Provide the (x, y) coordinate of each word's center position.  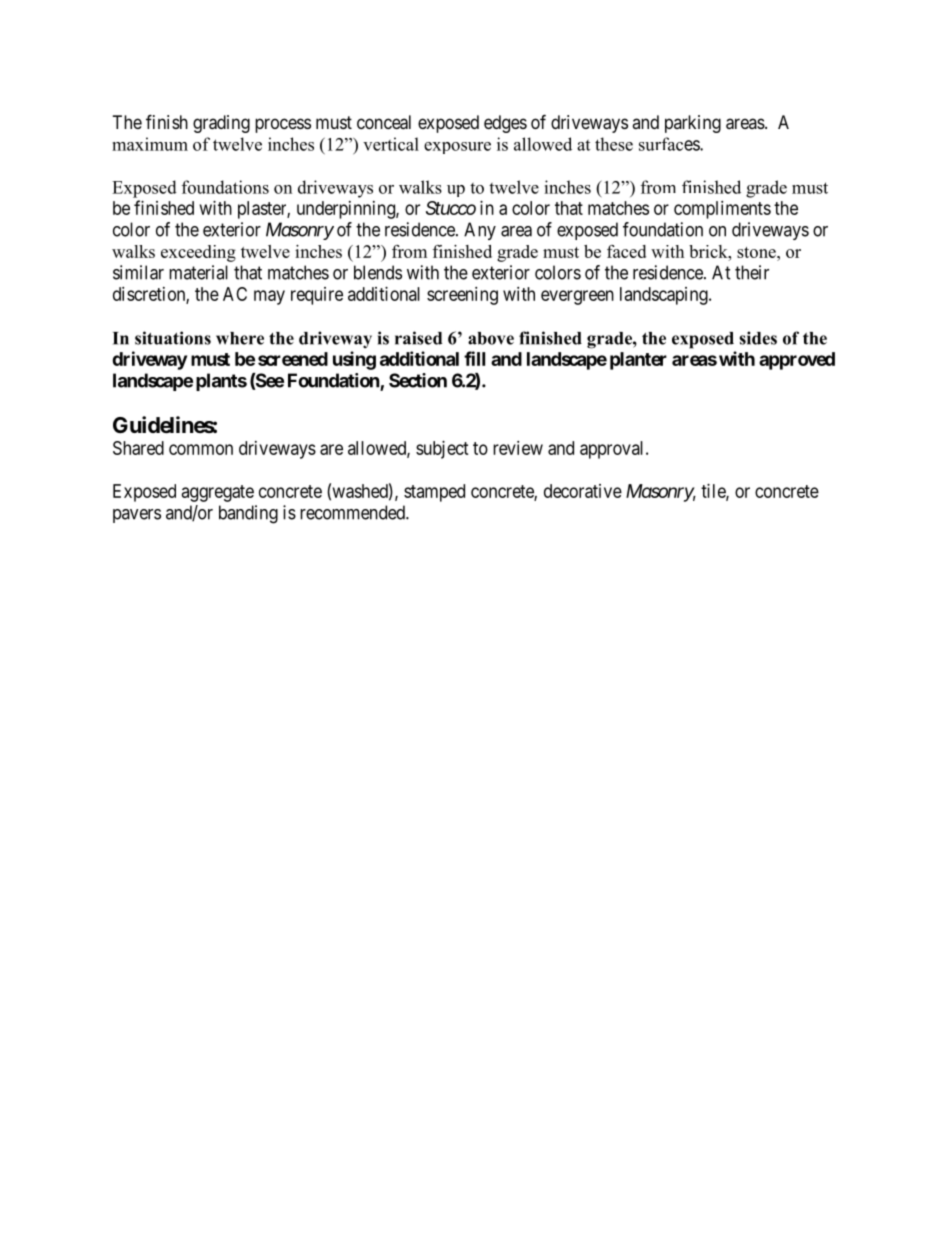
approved (797, 361)
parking (693, 124)
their (752, 272)
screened (293, 359)
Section (418, 380)
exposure (457, 148)
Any (480, 231)
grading (221, 124)
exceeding (198, 253)
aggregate (218, 493)
